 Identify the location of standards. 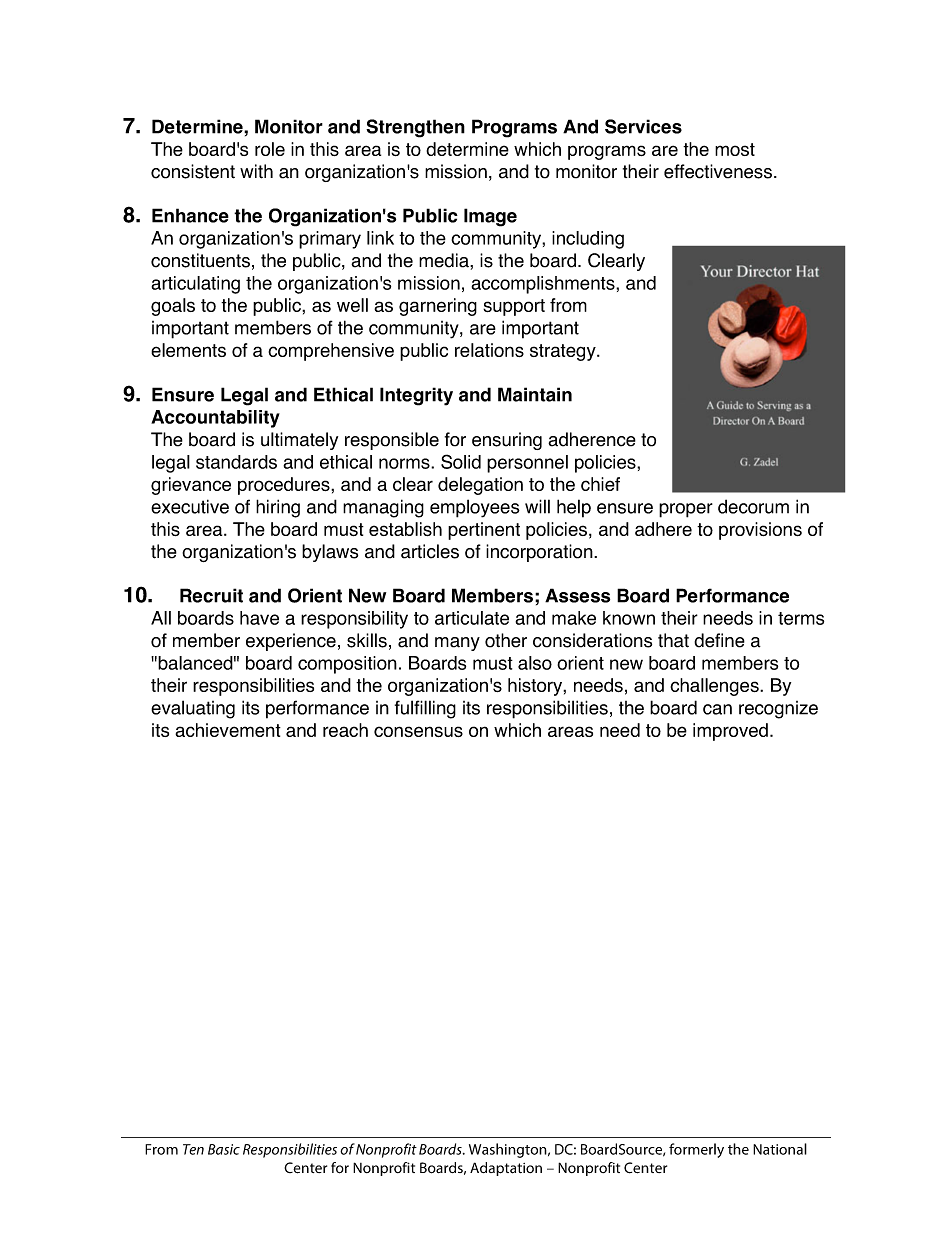
(236, 462).
